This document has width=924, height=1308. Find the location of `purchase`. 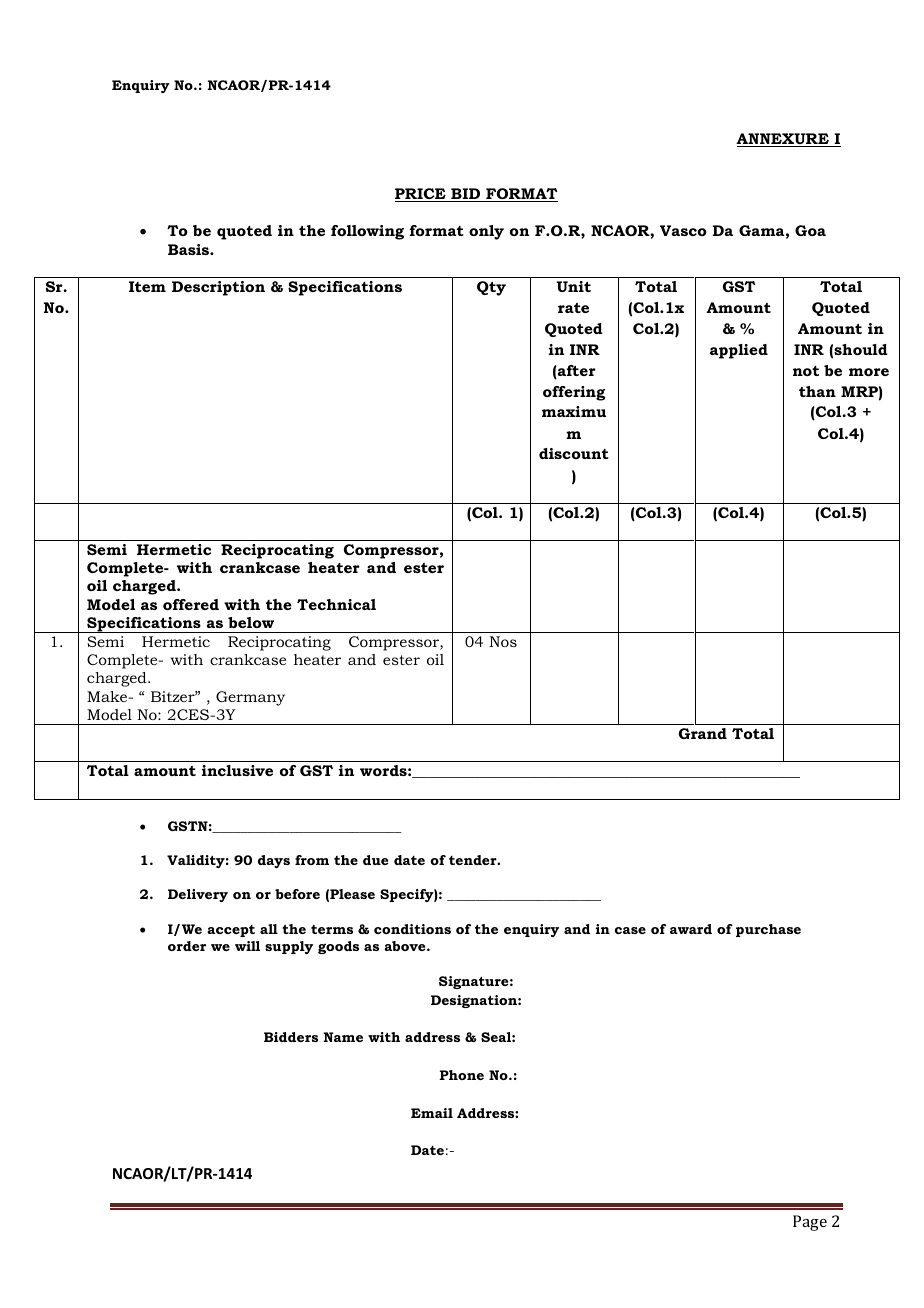

purchase is located at coordinates (768, 930).
